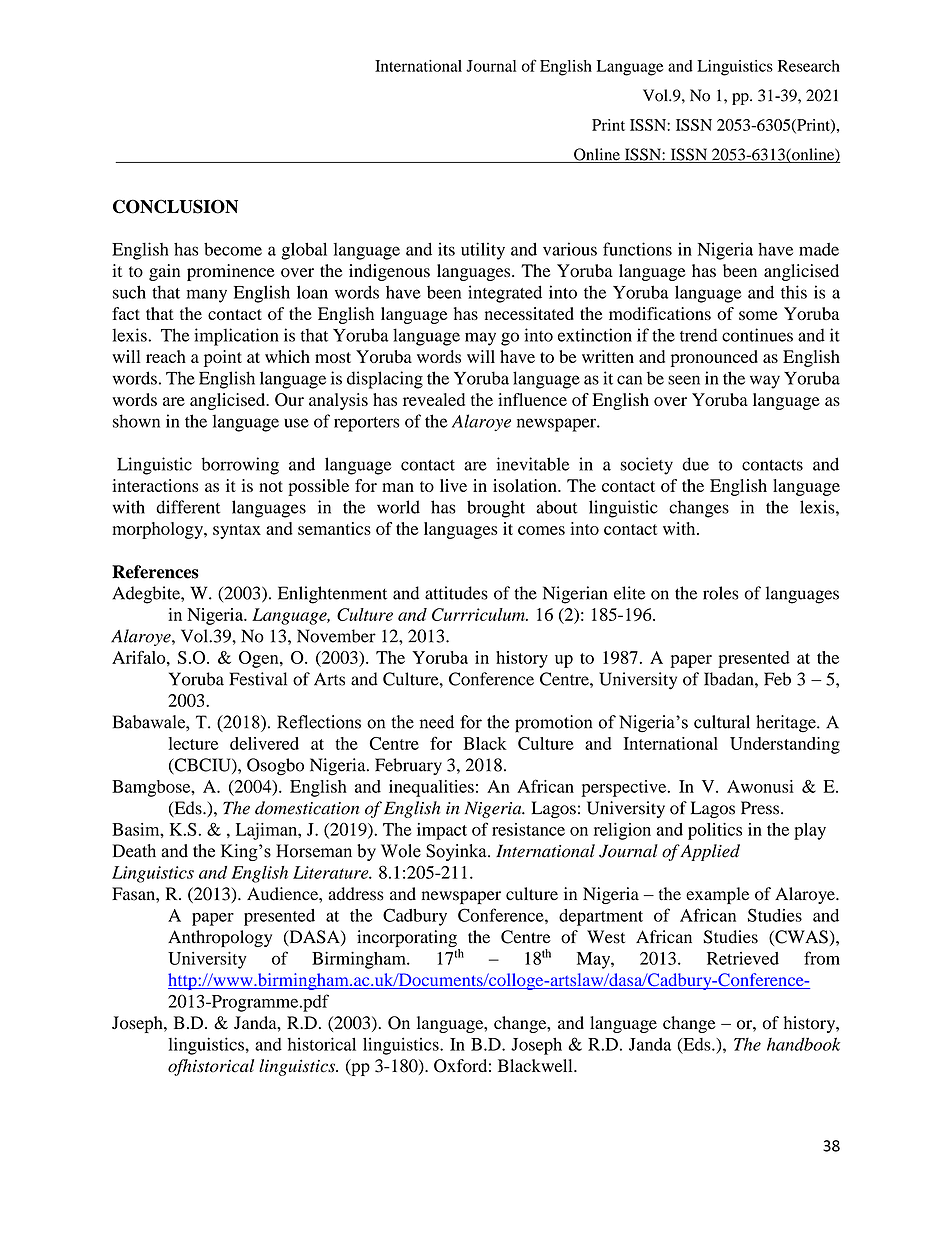 The height and width of the page is (1233, 952). I want to click on lecture, so click(193, 743).
